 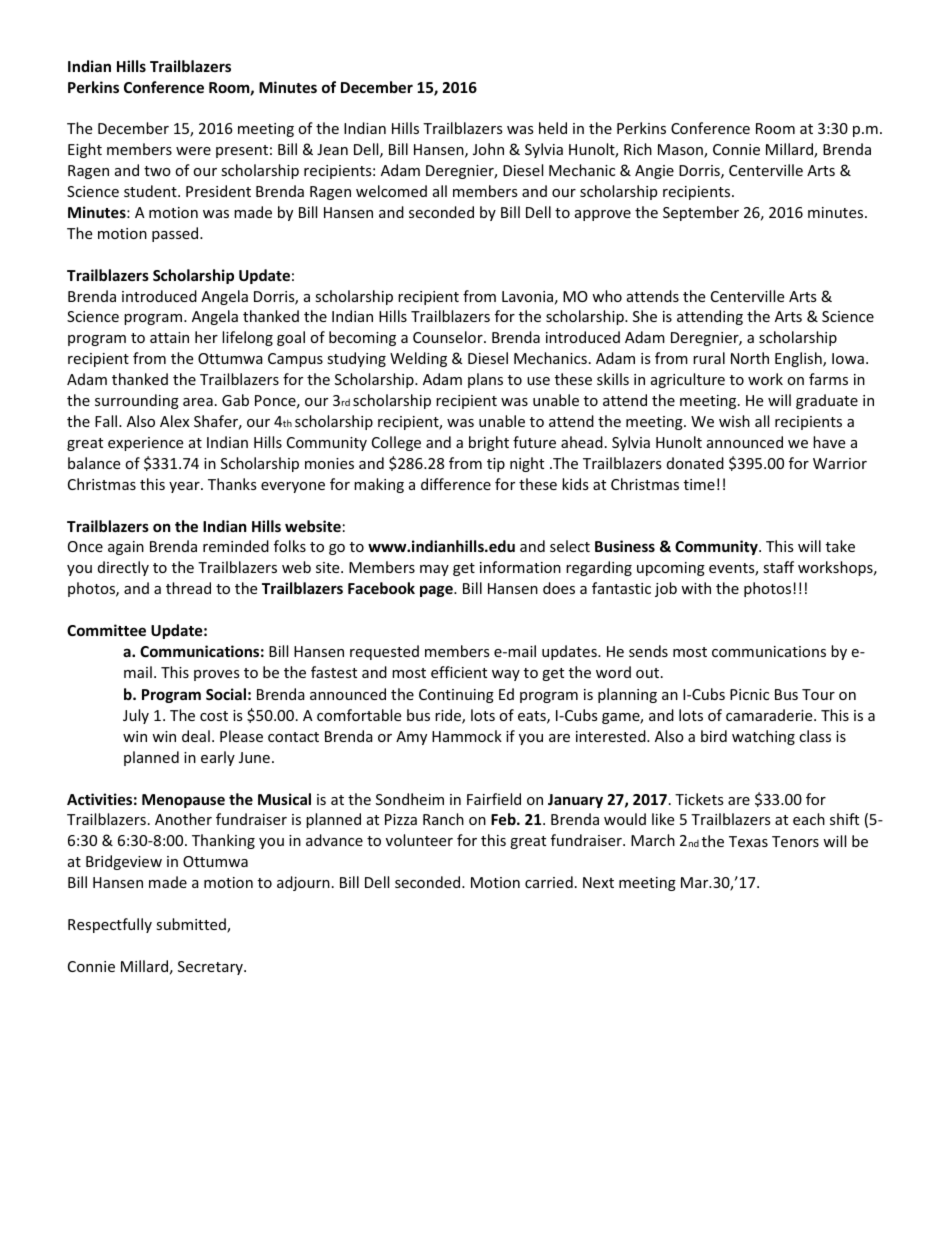 I want to click on submitted, so click(x=192, y=925).
